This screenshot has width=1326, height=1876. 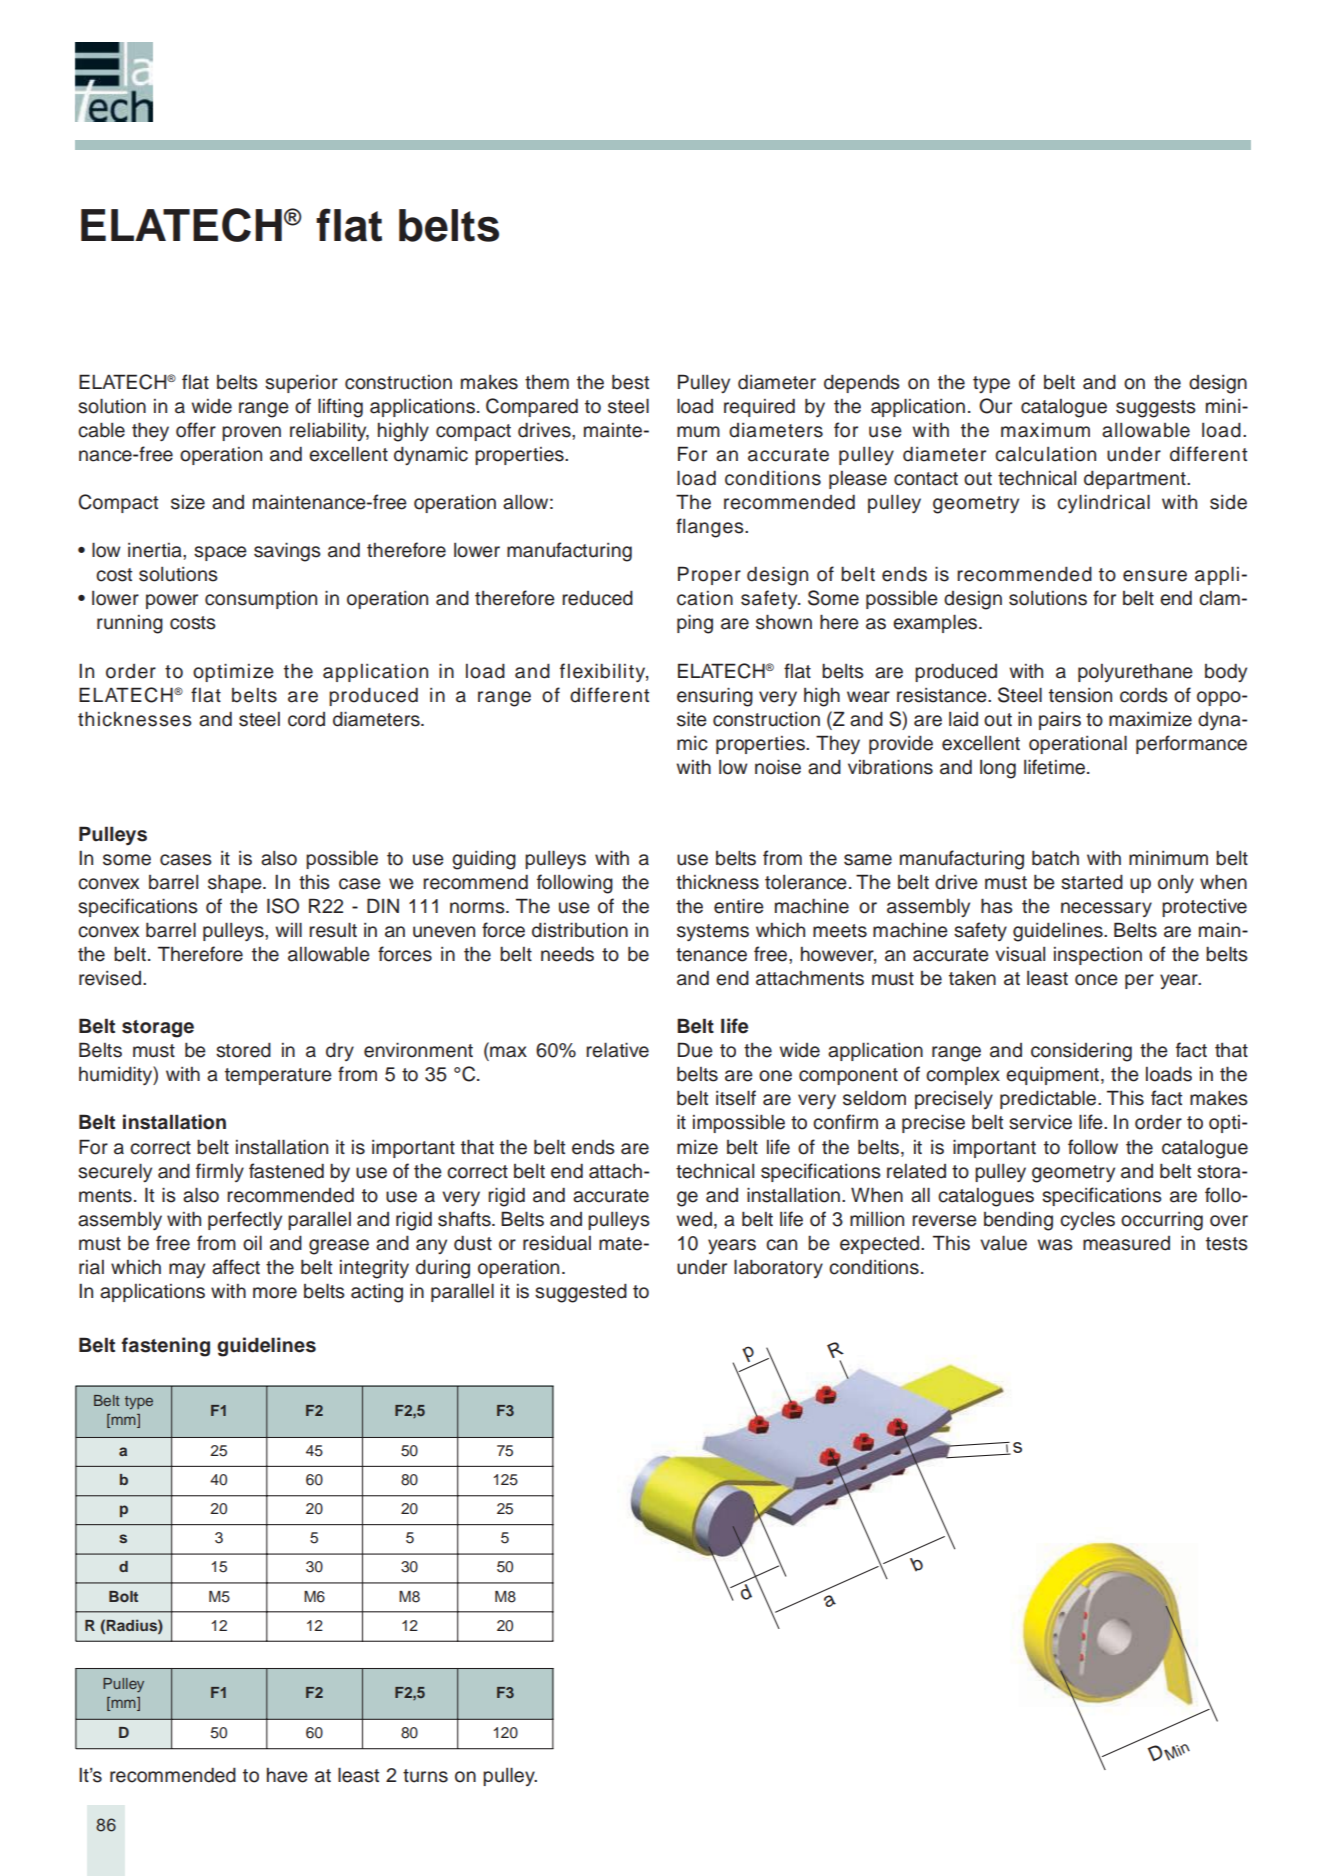 I want to click on proven, so click(x=251, y=433).
